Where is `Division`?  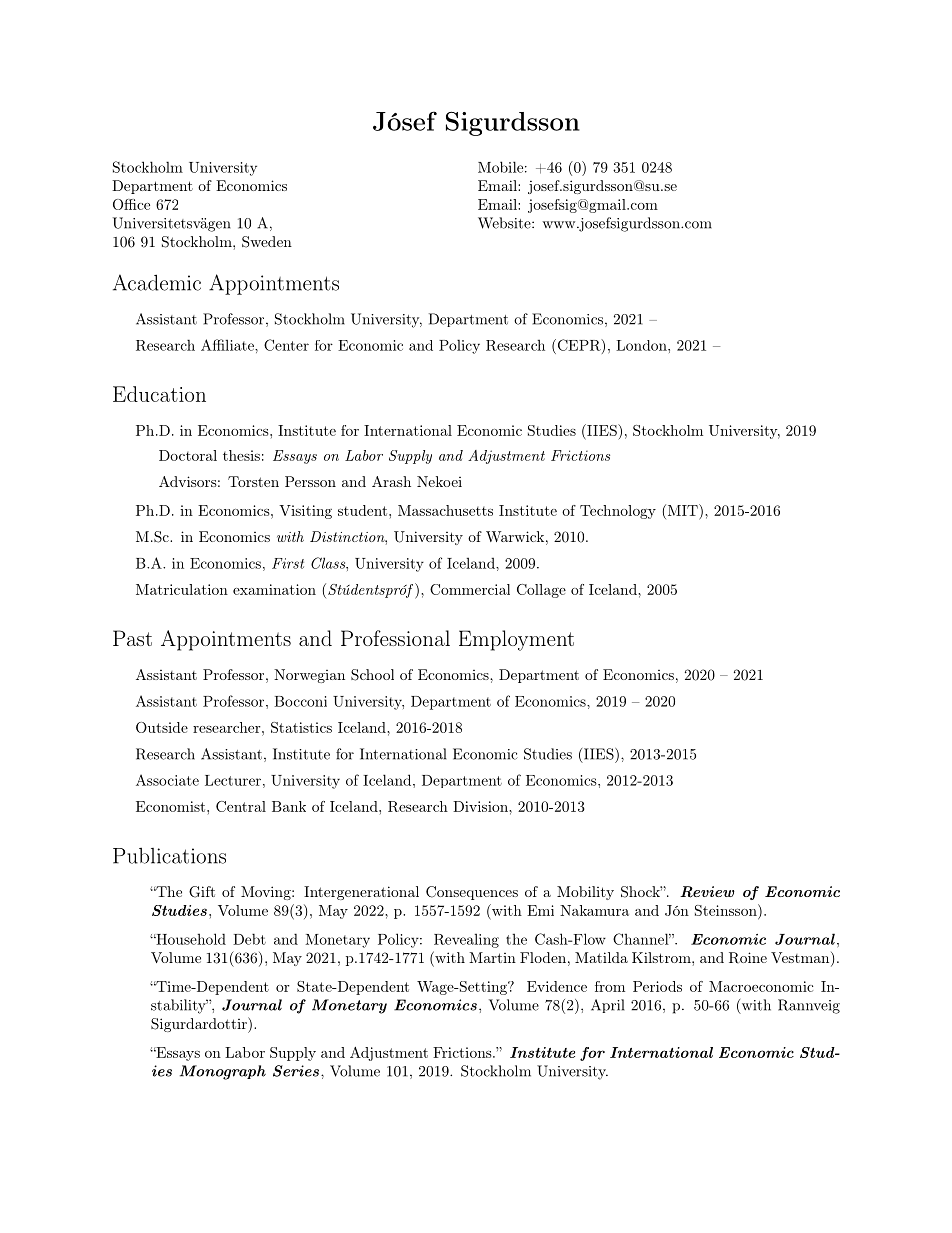
Division is located at coordinates (481, 806).
